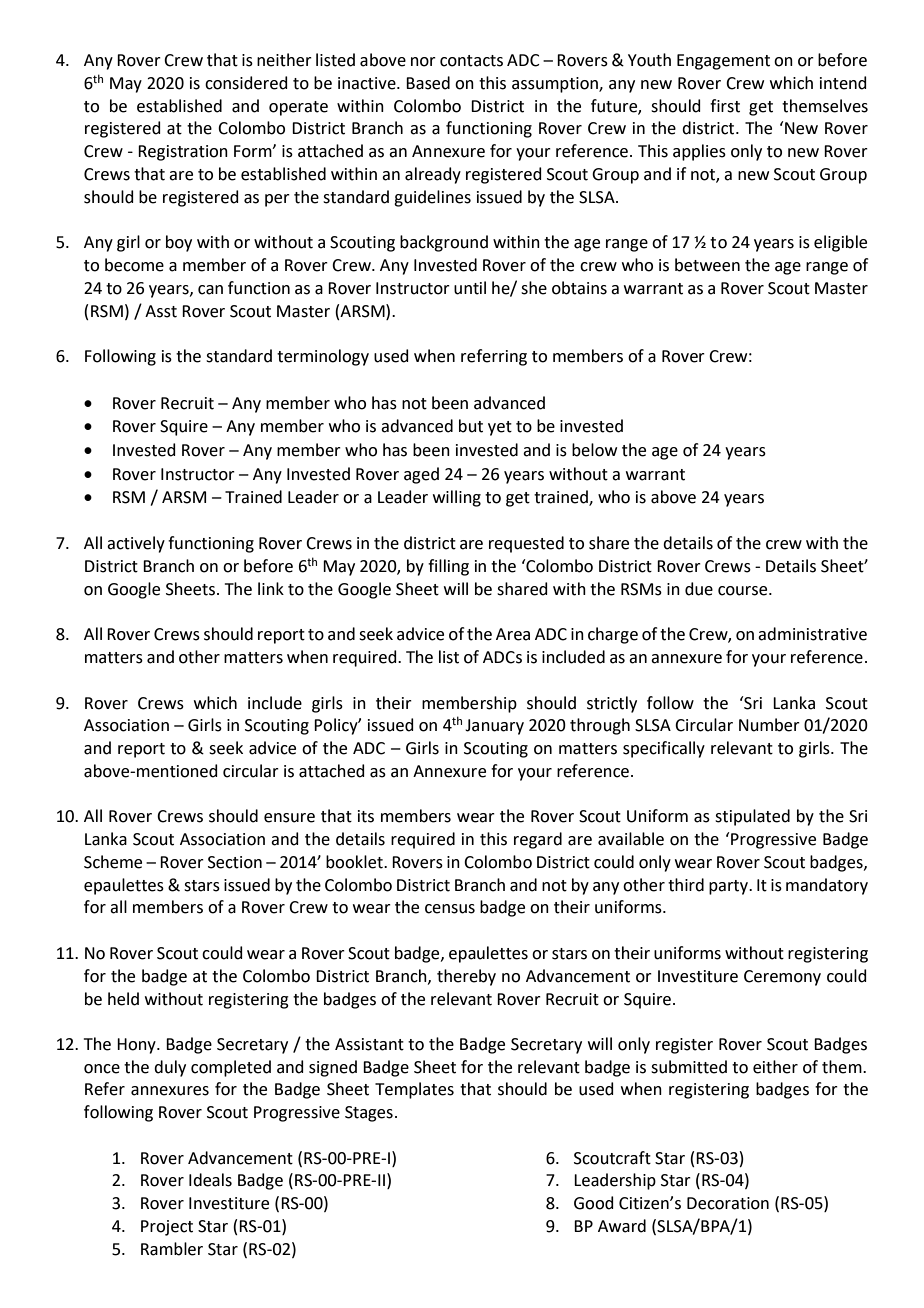 The width and height of the screenshot is (924, 1308). What do you see at coordinates (728, 1203) in the screenshot?
I see `Decoration` at bounding box center [728, 1203].
